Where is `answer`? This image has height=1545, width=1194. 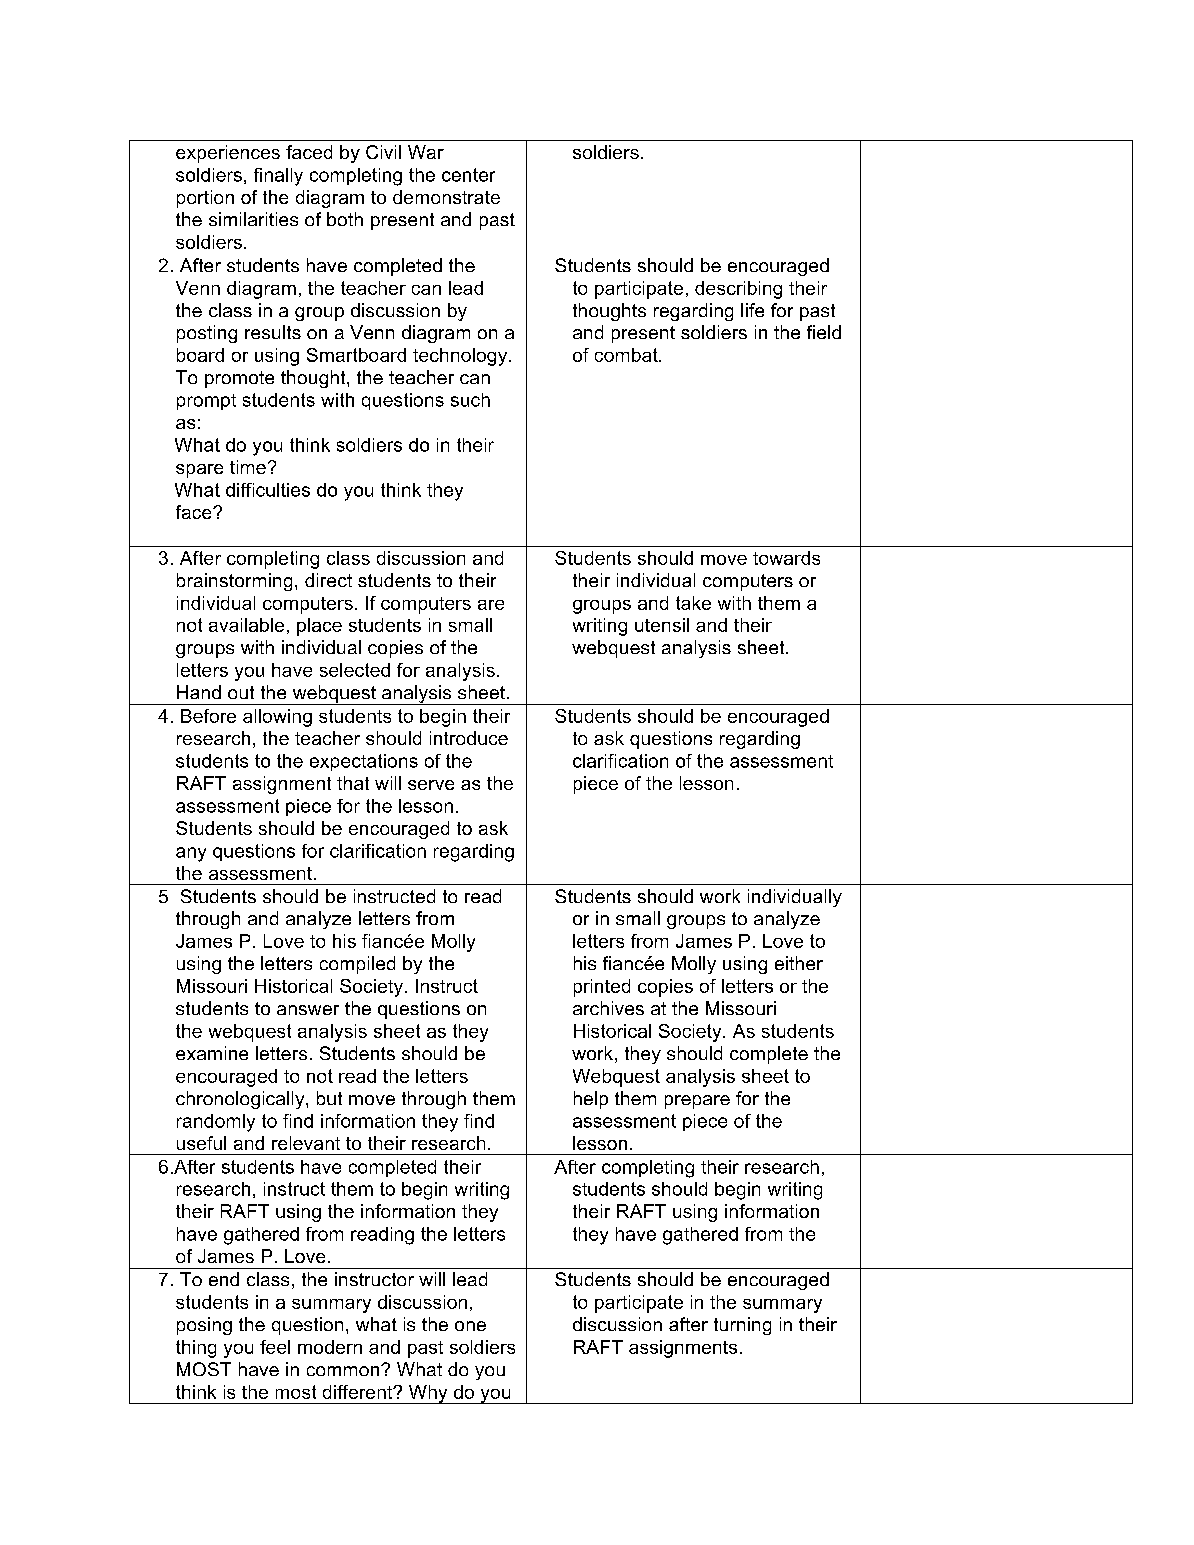 answer is located at coordinates (308, 1010).
